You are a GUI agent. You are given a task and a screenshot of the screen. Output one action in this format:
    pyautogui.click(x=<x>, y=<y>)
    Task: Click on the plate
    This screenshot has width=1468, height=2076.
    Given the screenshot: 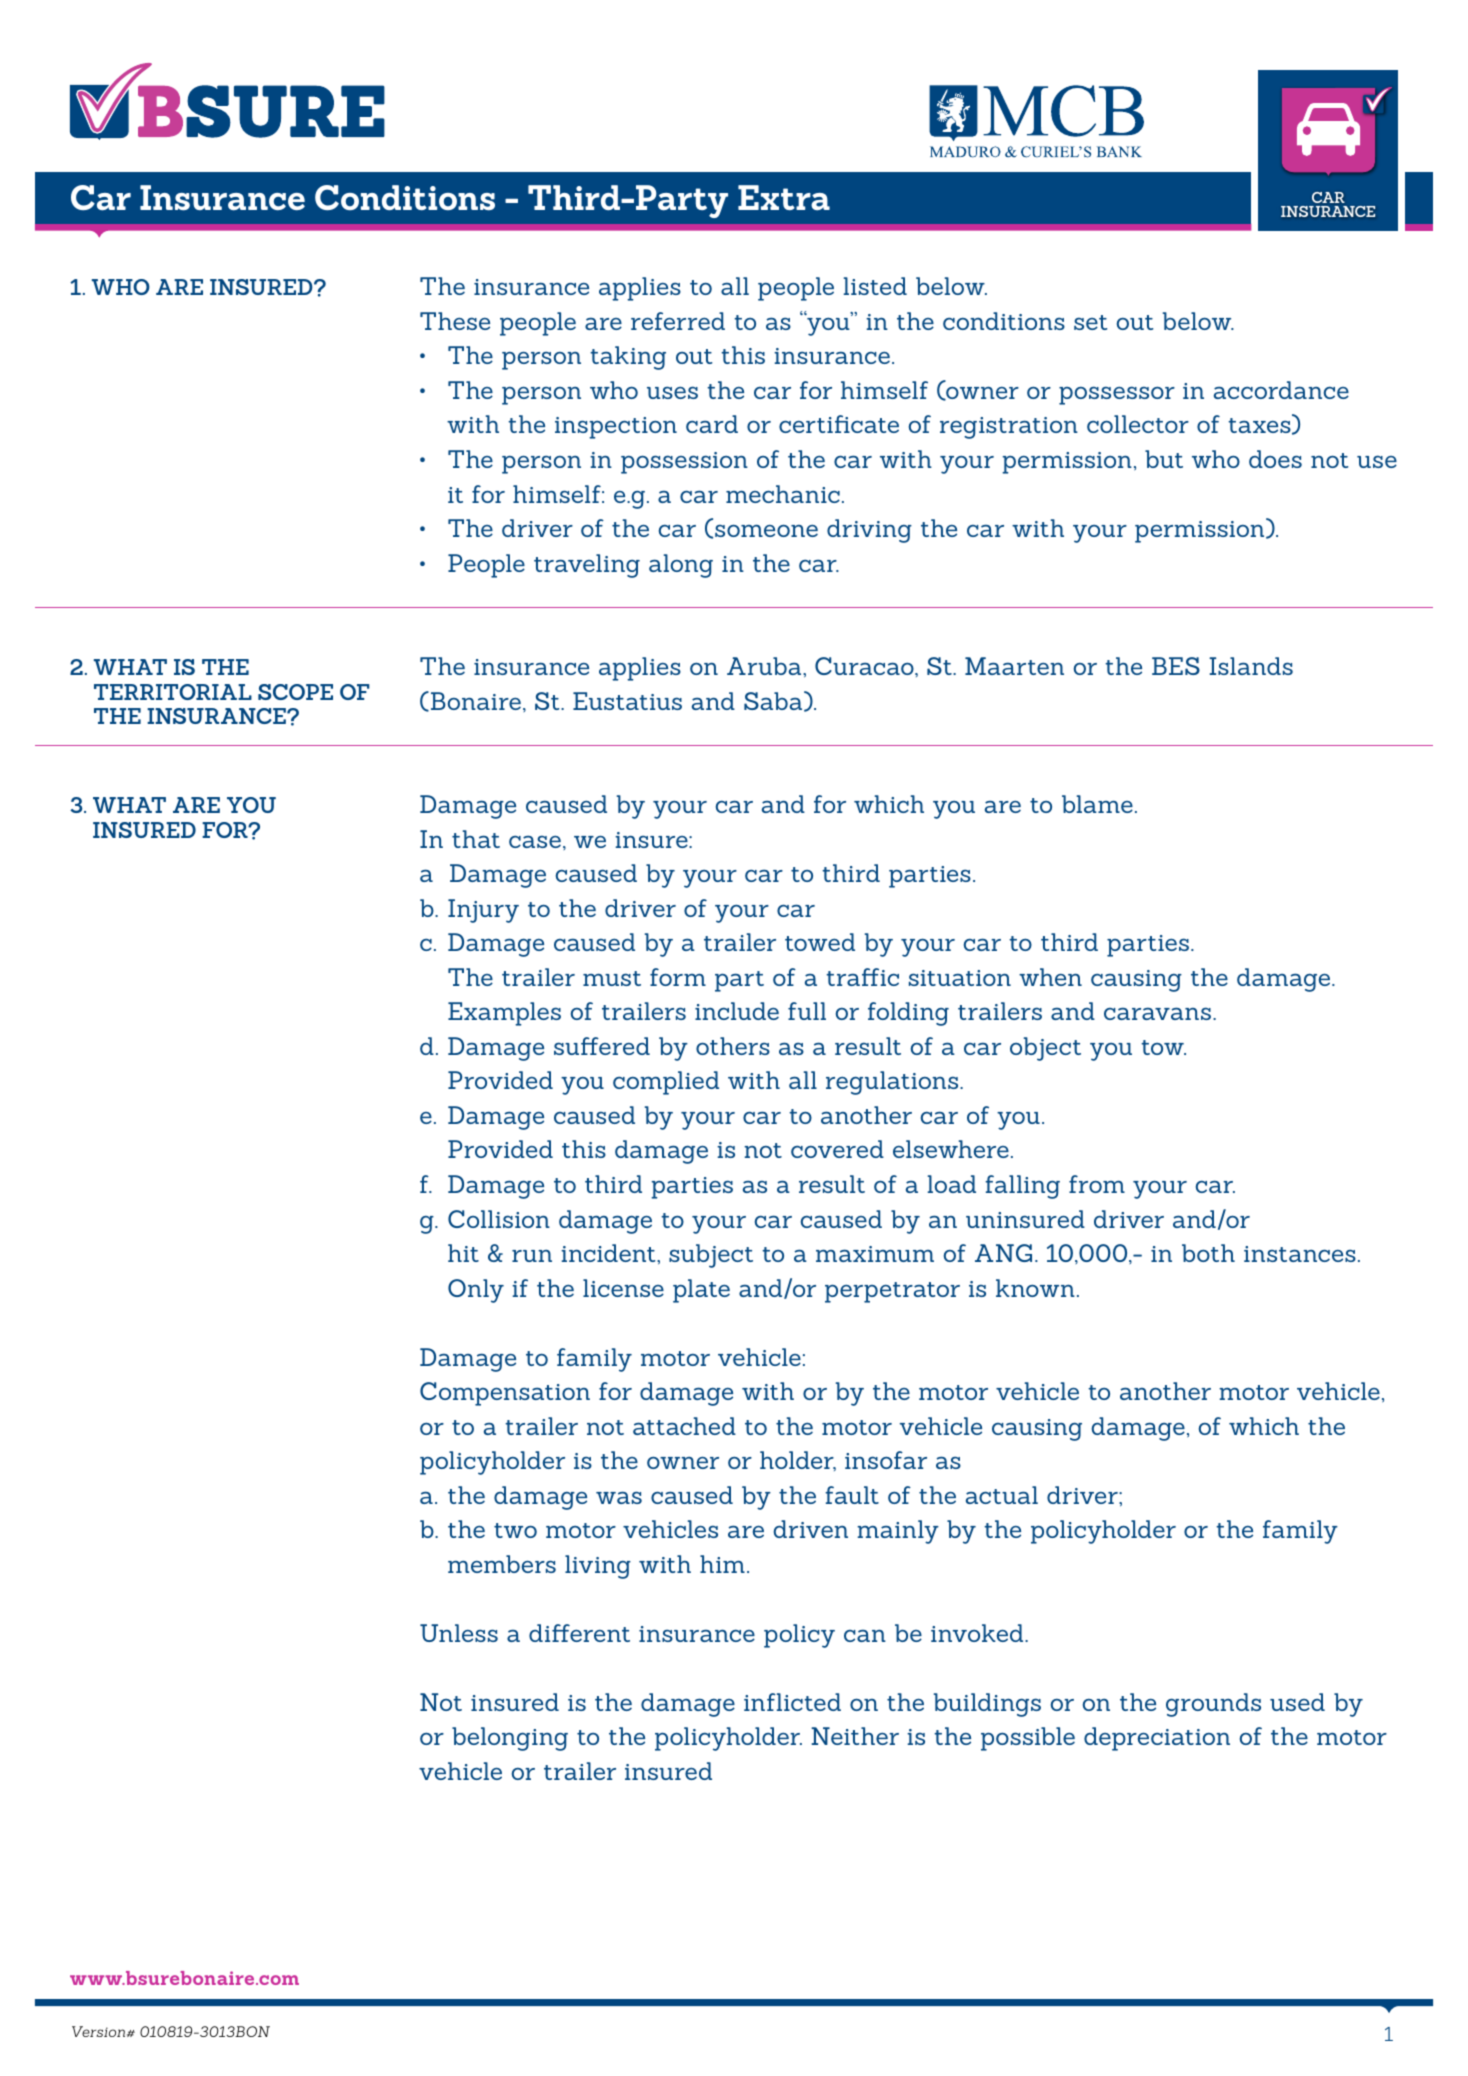 What is the action you would take?
    pyautogui.click(x=701, y=1291)
